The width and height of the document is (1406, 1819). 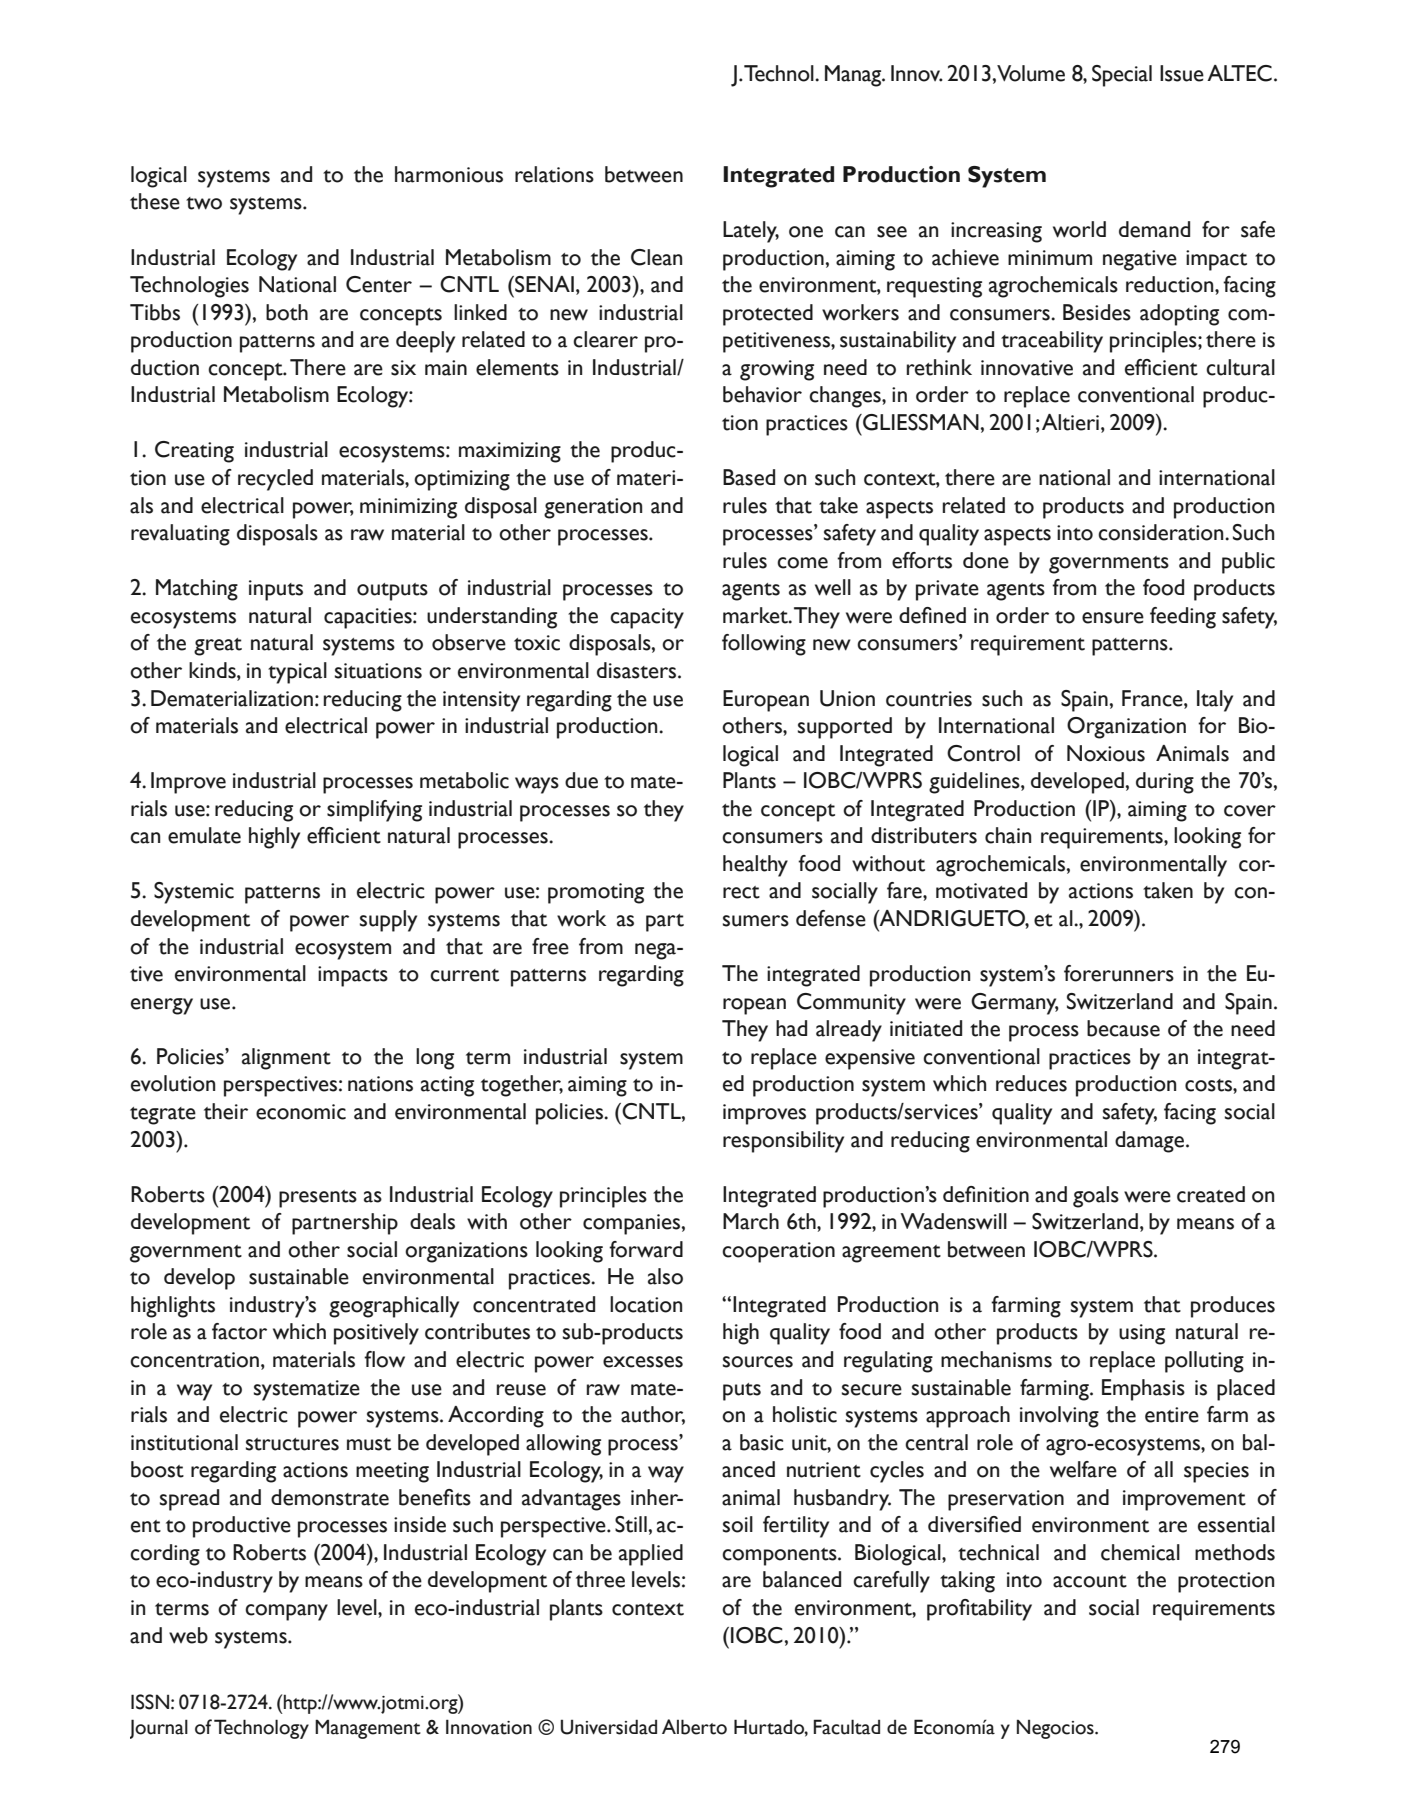 What do you see at coordinates (286, 1612) in the document?
I see `company` at bounding box center [286, 1612].
